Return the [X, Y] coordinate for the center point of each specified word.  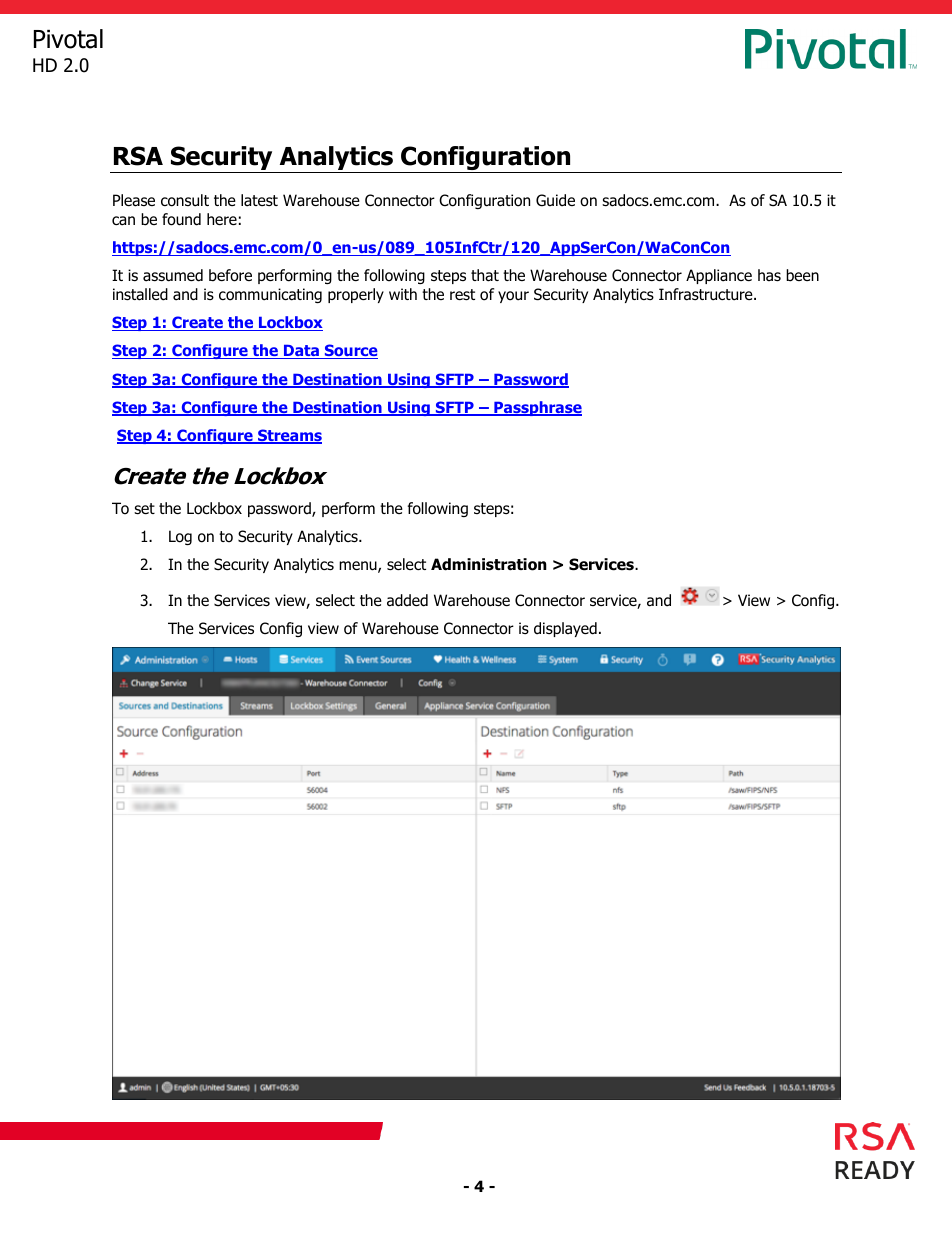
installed [140, 294]
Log [180, 537]
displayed [565, 629]
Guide [555, 200]
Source [350, 351]
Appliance [719, 276]
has [769, 275]
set [144, 508]
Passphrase [537, 408]
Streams [289, 436]
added [407, 600]
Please [134, 200]
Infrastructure [707, 294]
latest [259, 200]
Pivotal [68, 39]
